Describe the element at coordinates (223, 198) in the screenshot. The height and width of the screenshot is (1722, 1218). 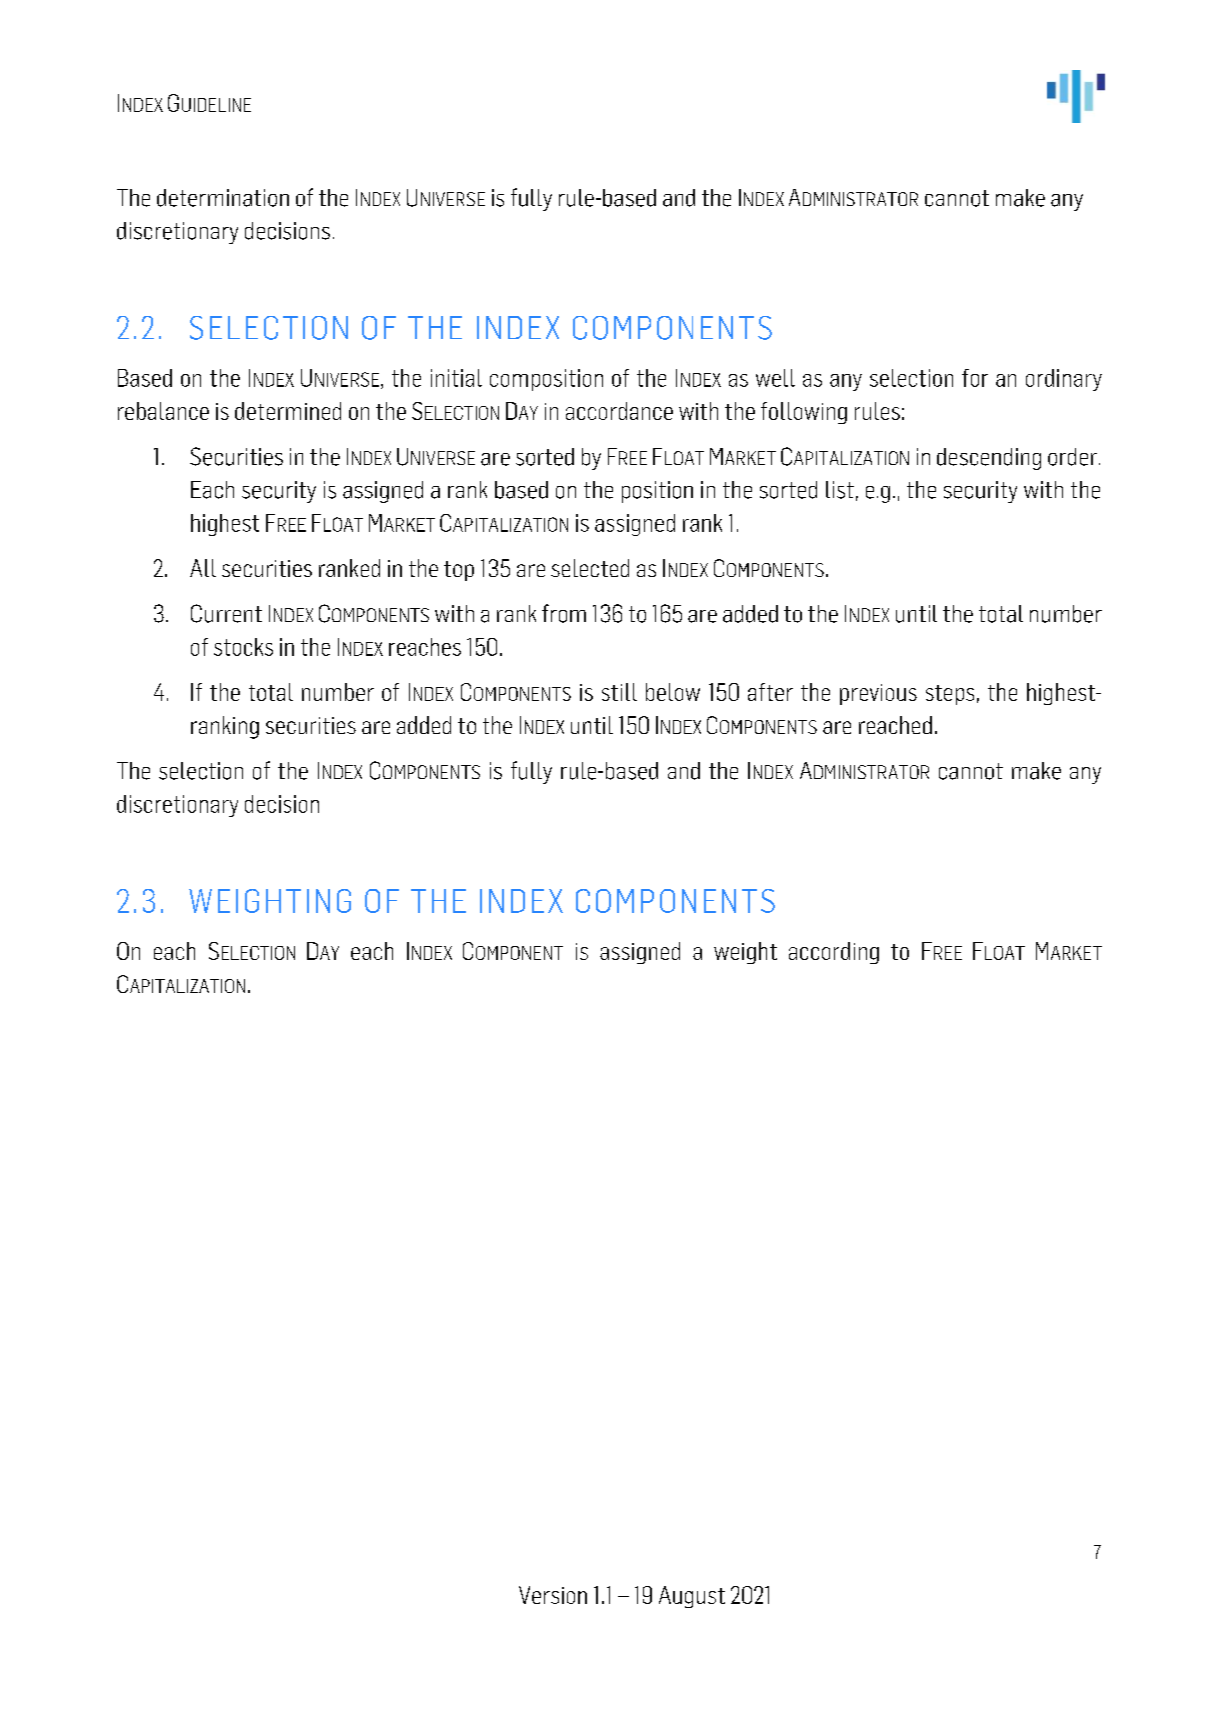
I see `determination` at that location.
